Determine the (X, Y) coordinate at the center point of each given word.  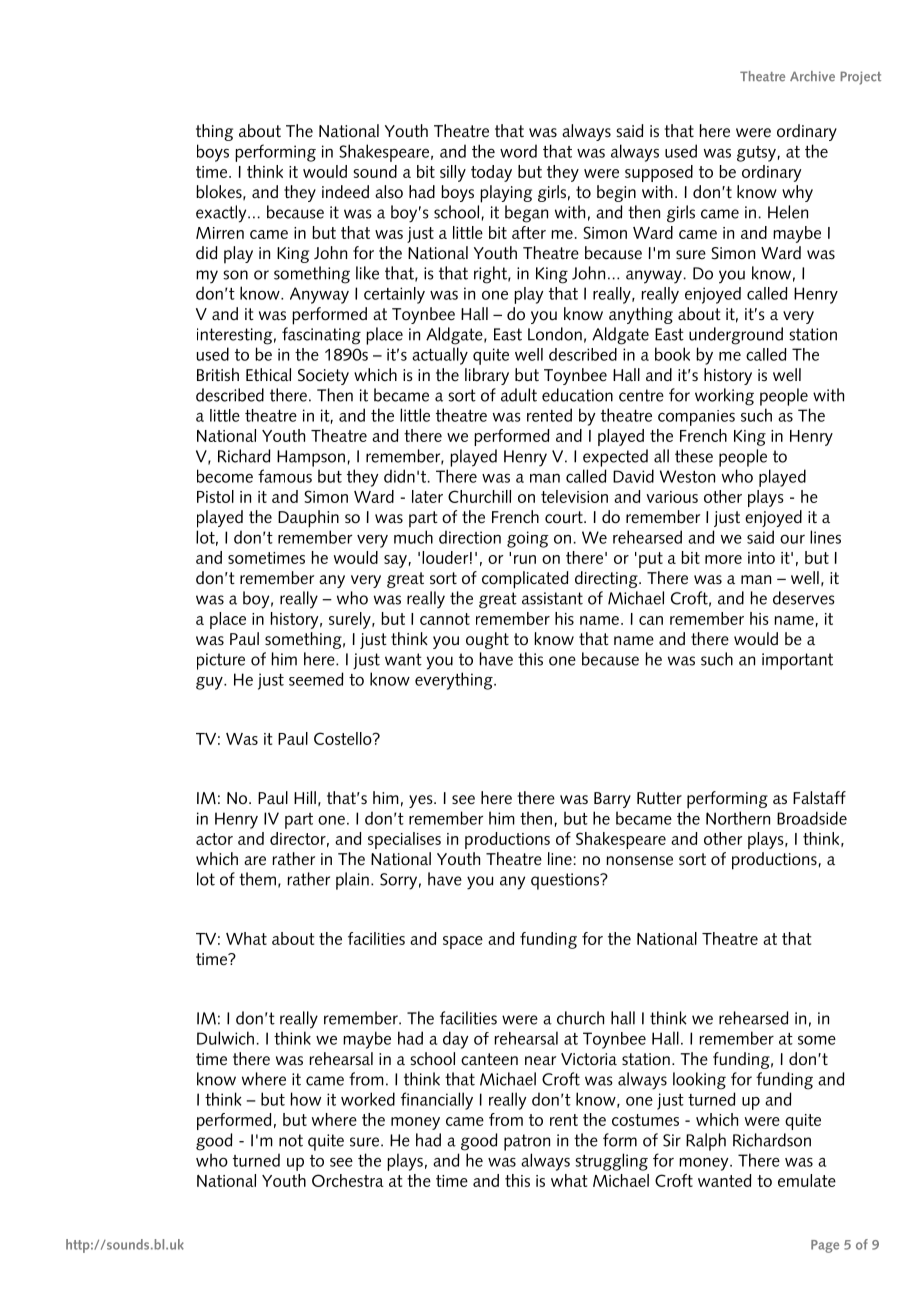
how (305, 1099)
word (518, 151)
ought (487, 640)
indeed (345, 192)
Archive (812, 76)
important (797, 661)
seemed (316, 679)
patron (527, 1142)
